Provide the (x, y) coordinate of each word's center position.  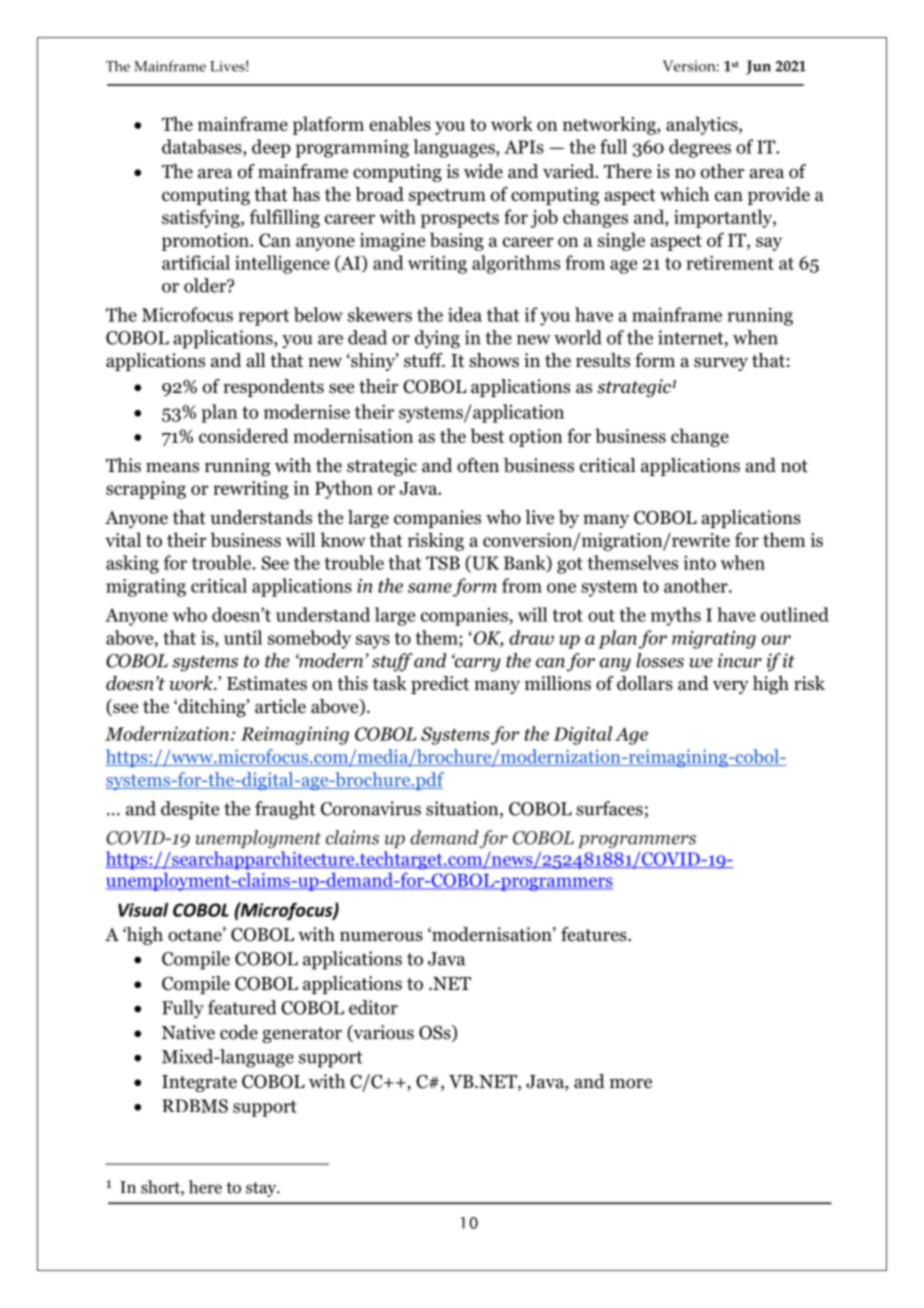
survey (721, 364)
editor (373, 1007)
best (487, 435)
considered (244, 435)
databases (203, 146)
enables (400, 123)
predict (440, 685)
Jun (758, 67)
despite (190, 810)
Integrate (199, 1083)
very (731, 687)
